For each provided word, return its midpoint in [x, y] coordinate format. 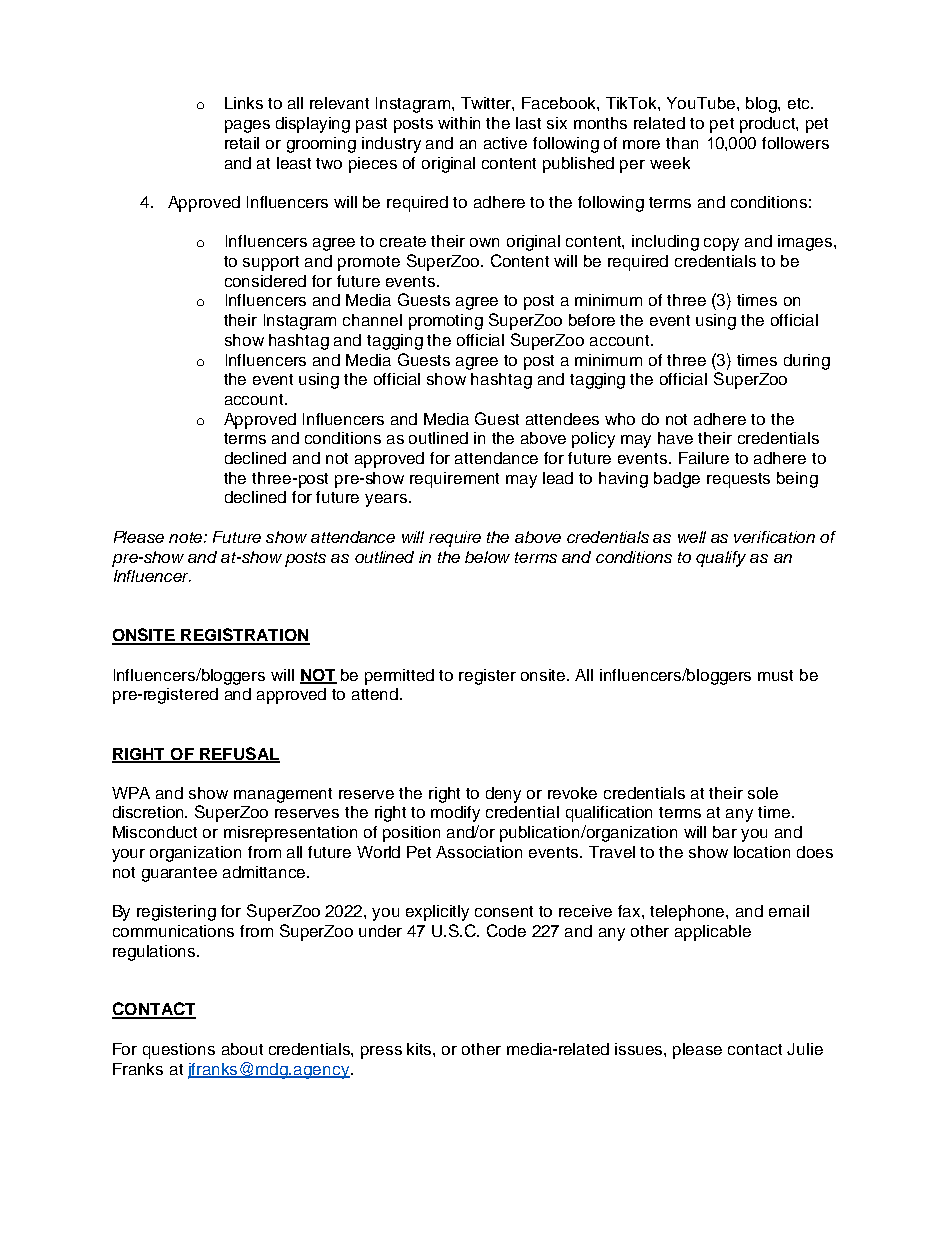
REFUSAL [239, 754]
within [459, 123]
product [769, 125]
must [775, 675]
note [187, 537]
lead [558, 478]
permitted [399, 677]
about [242, 1049]
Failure [704, 458]
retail [242, 143]
